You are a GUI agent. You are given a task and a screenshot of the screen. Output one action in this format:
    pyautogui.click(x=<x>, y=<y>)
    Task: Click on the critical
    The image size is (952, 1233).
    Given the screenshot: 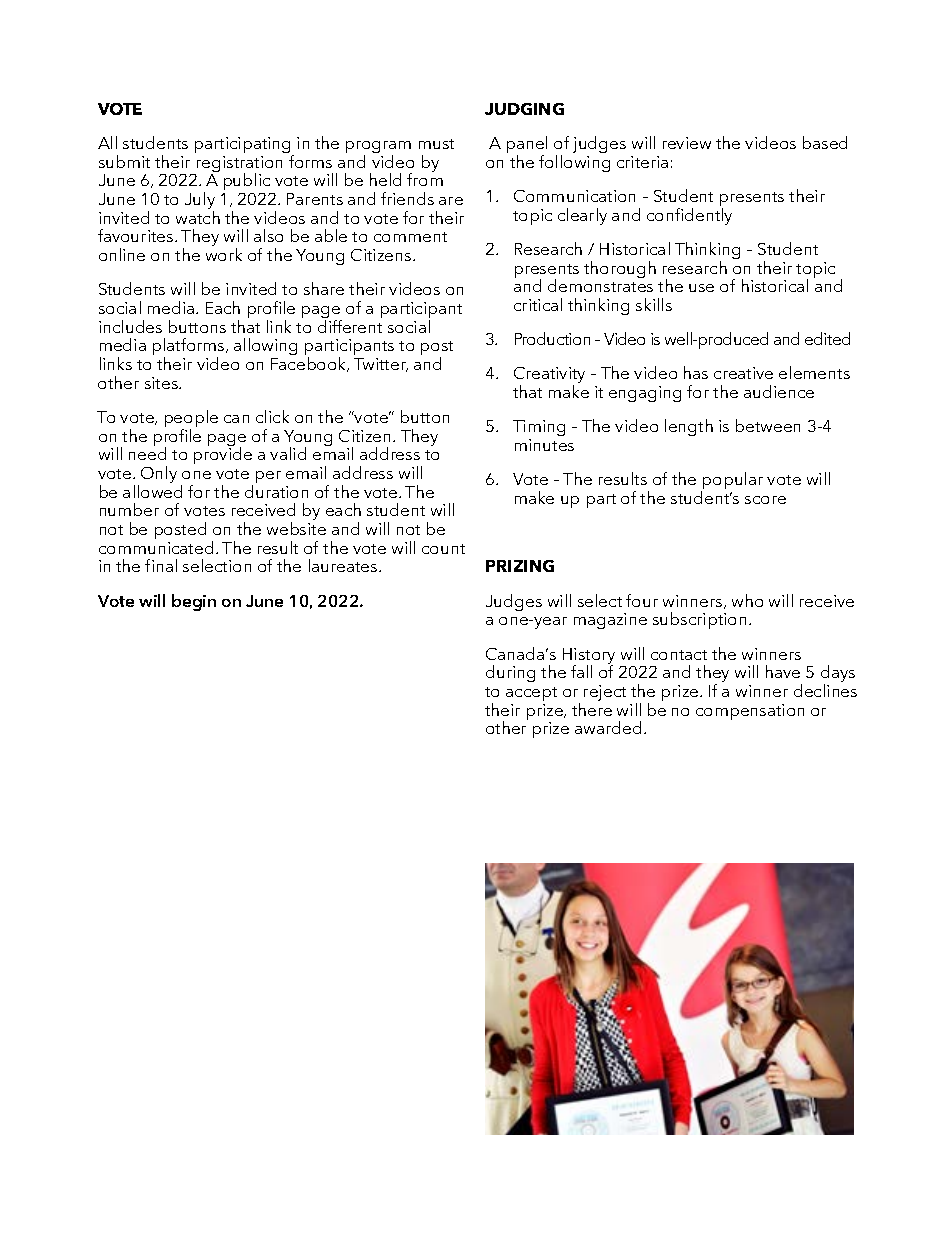 What is the action you would take?
    pyautogui.click(x=538, y=304)
